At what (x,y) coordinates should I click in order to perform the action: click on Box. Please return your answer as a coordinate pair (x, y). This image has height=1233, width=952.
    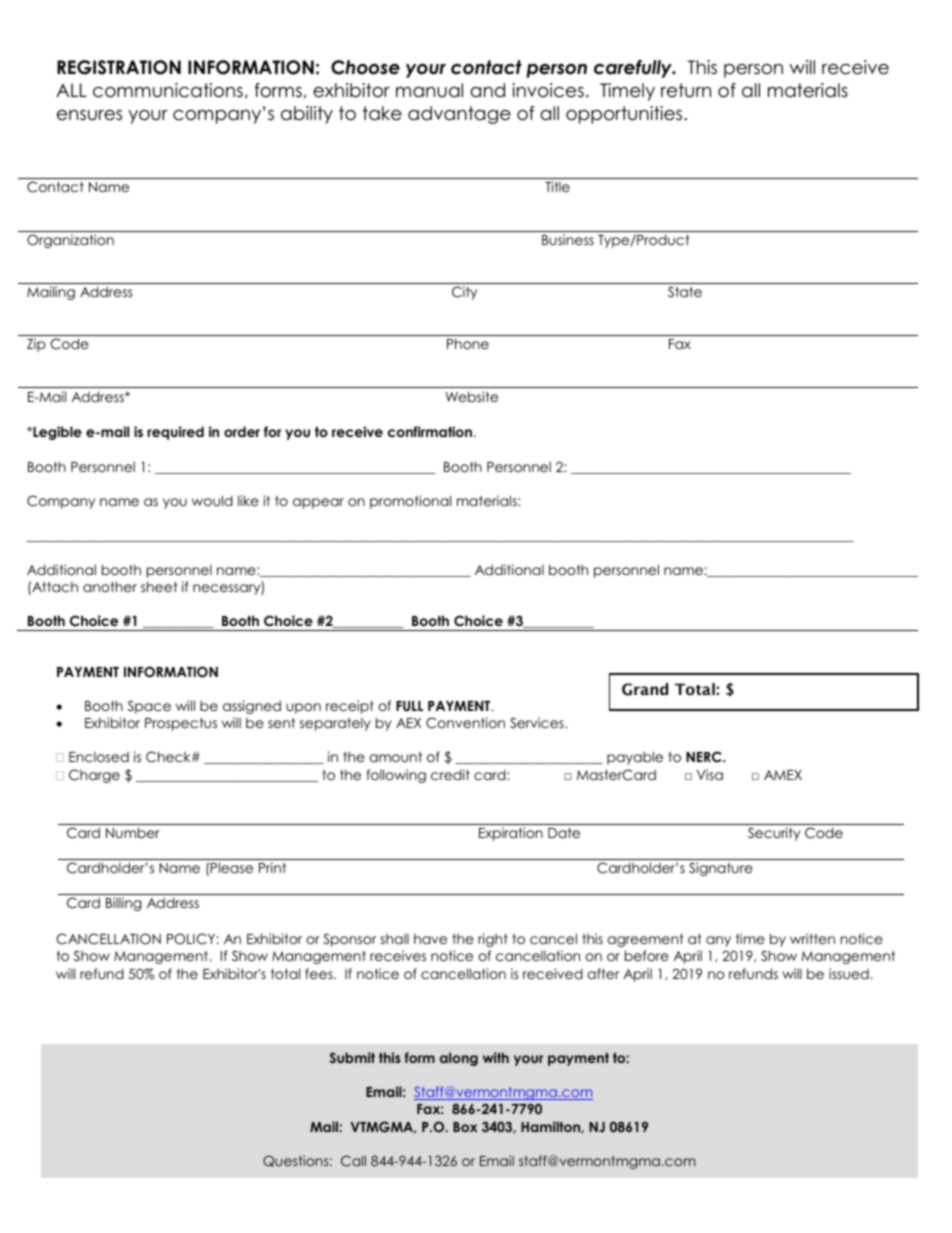
    Looking at the image, I should click on (465, 1127).
